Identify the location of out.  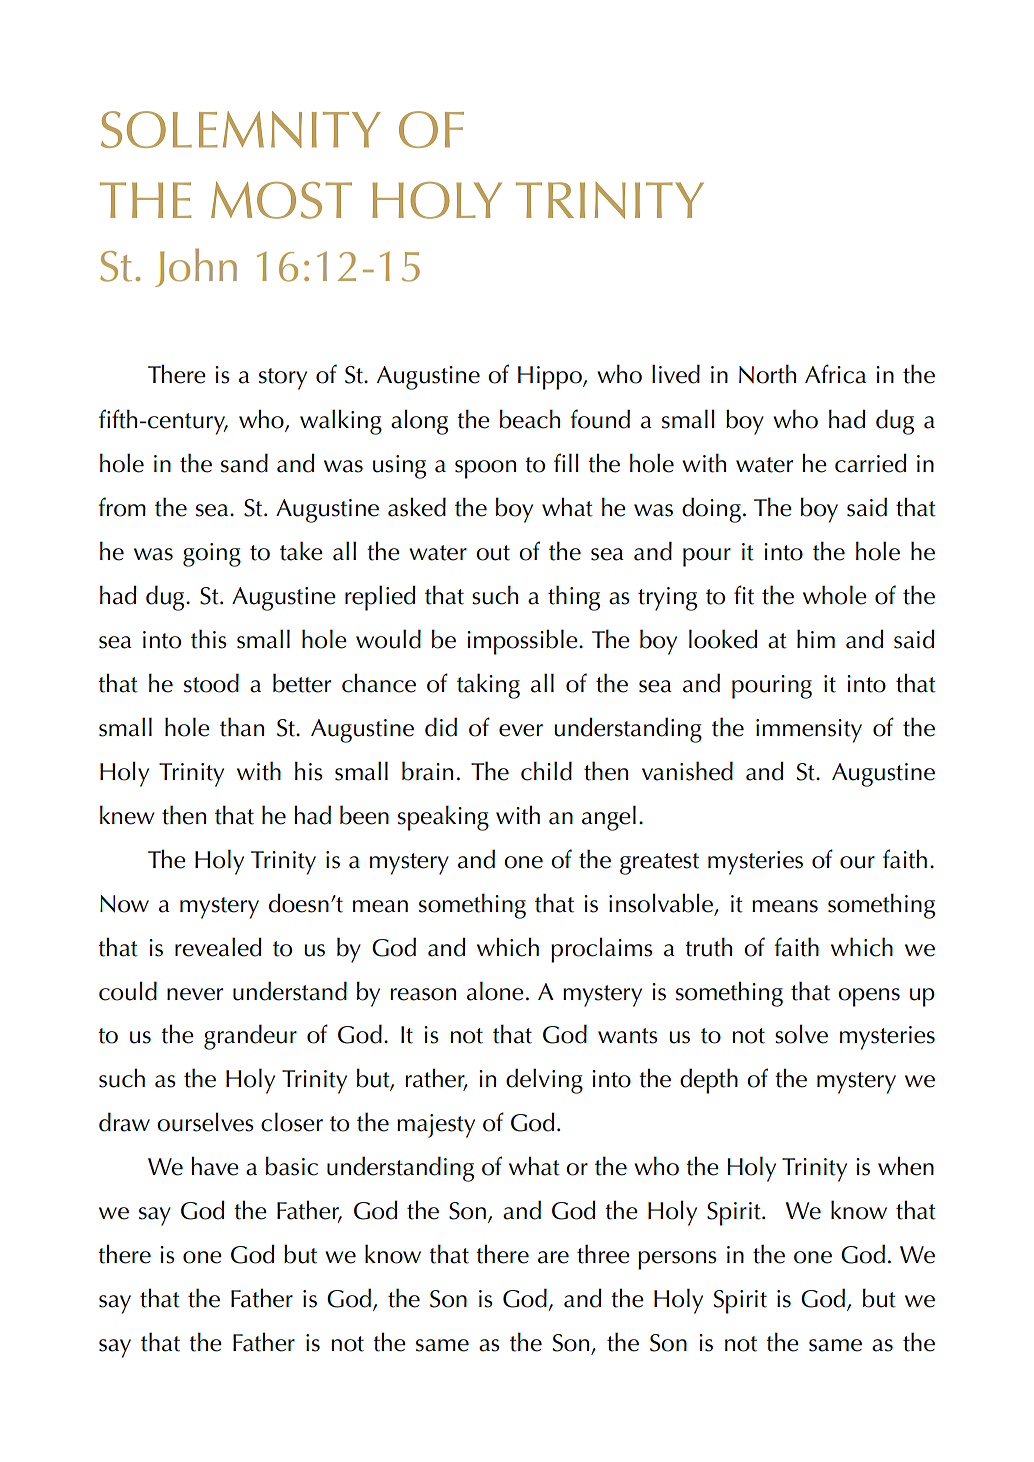
(493, 553).
